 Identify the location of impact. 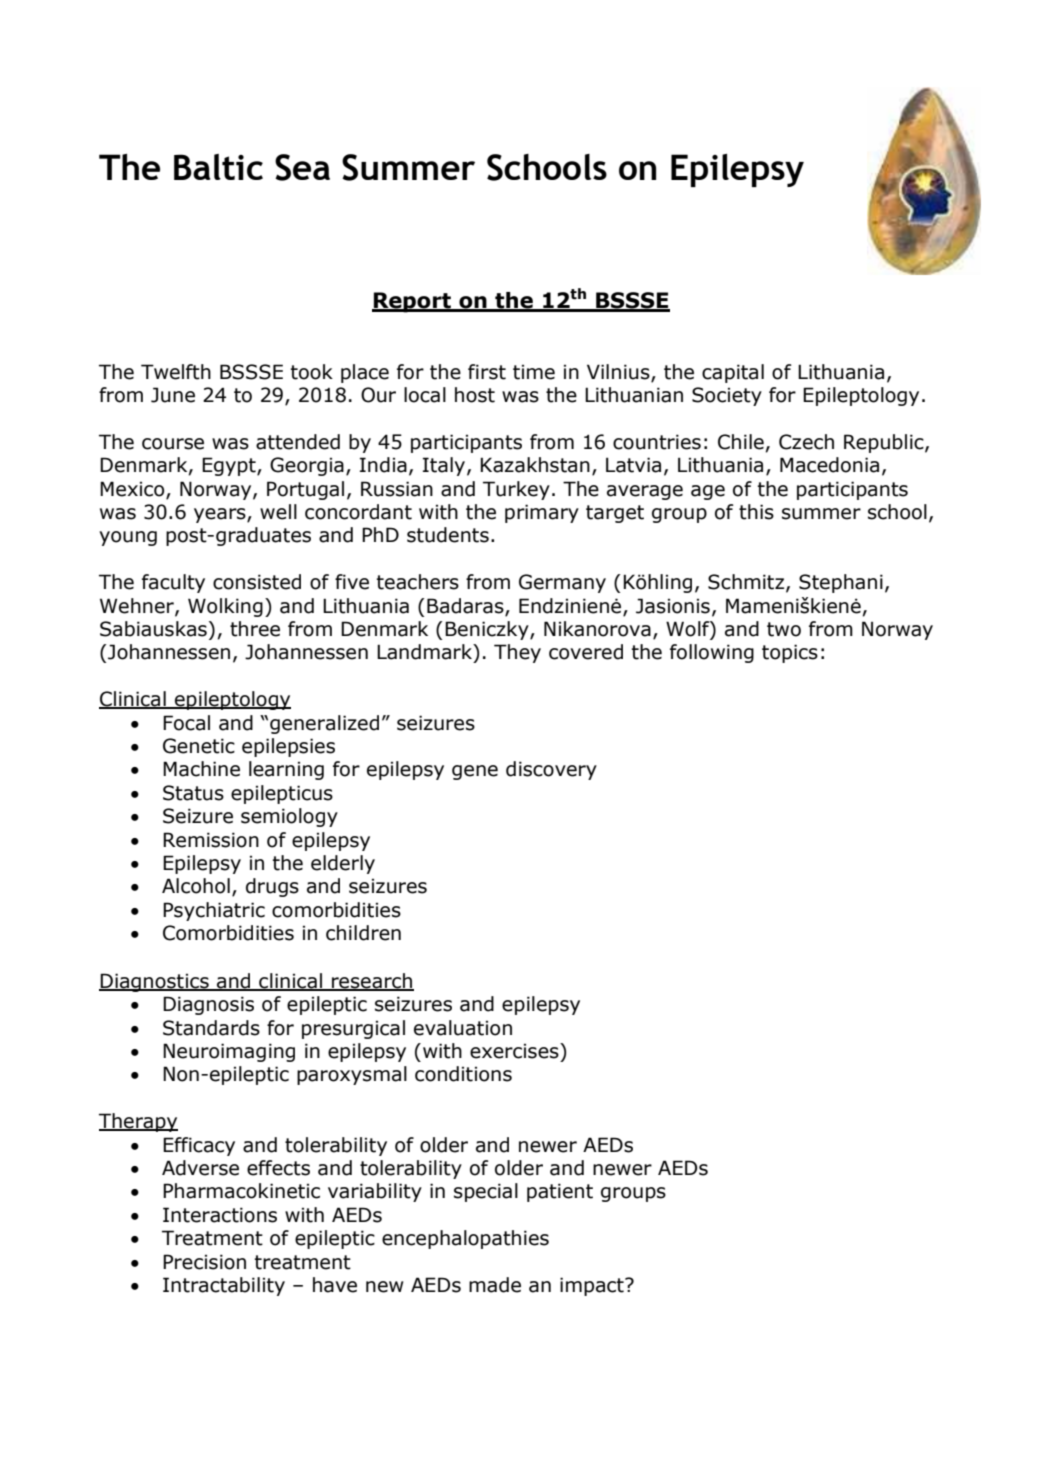
(593, 1286).
